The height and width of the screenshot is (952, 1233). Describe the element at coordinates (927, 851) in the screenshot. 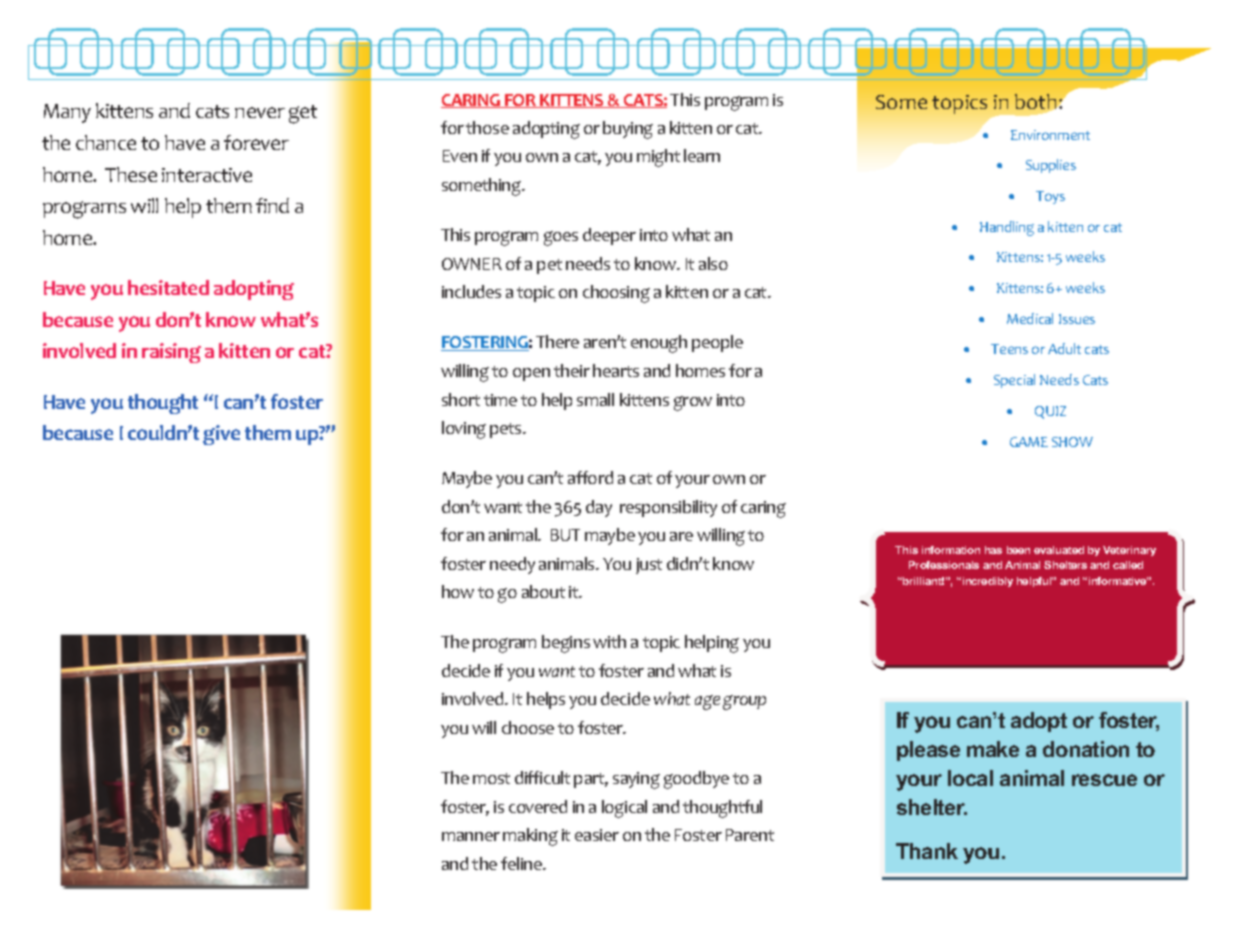

I see `Thank` at that location.
